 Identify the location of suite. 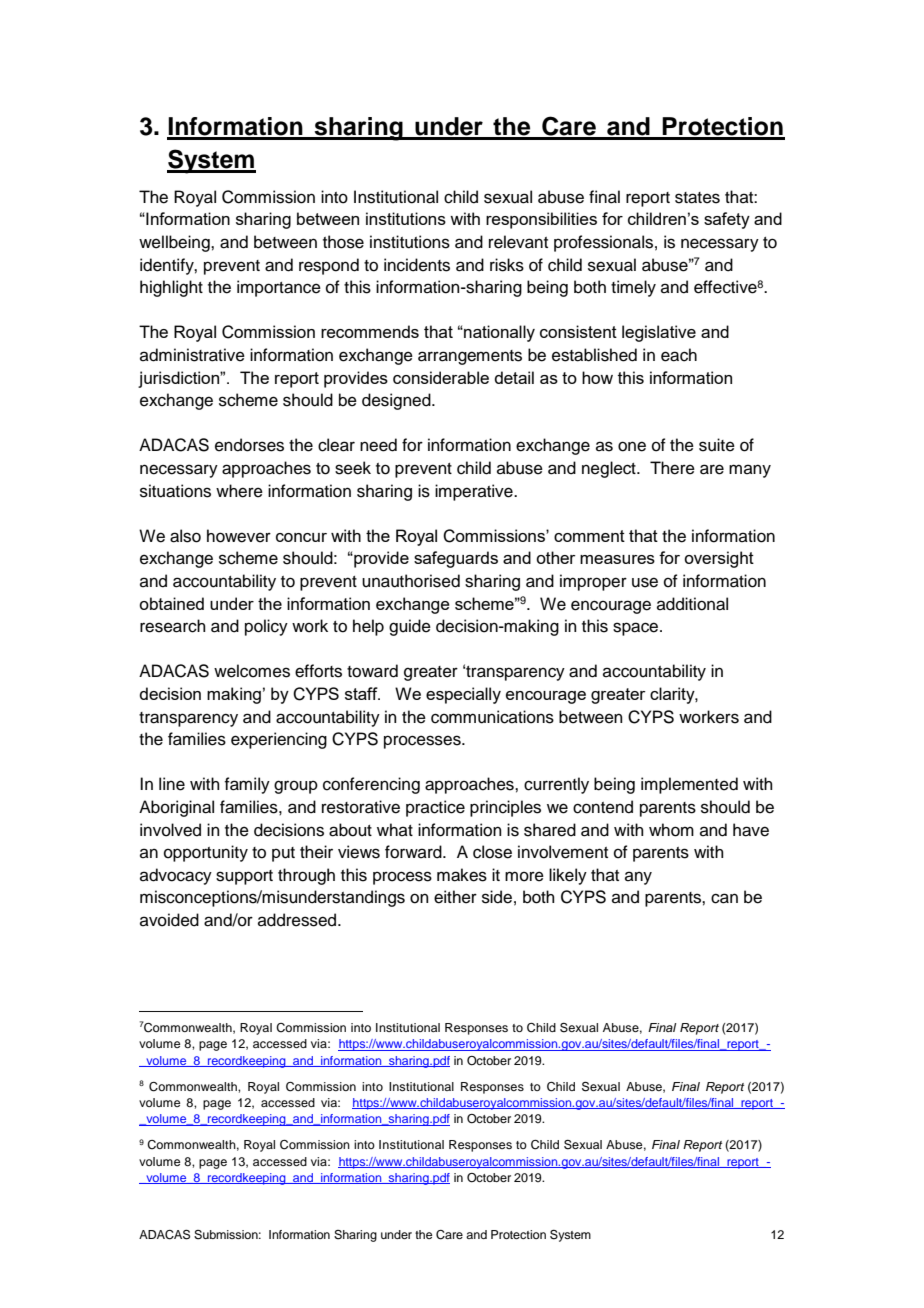
(717, 445).
